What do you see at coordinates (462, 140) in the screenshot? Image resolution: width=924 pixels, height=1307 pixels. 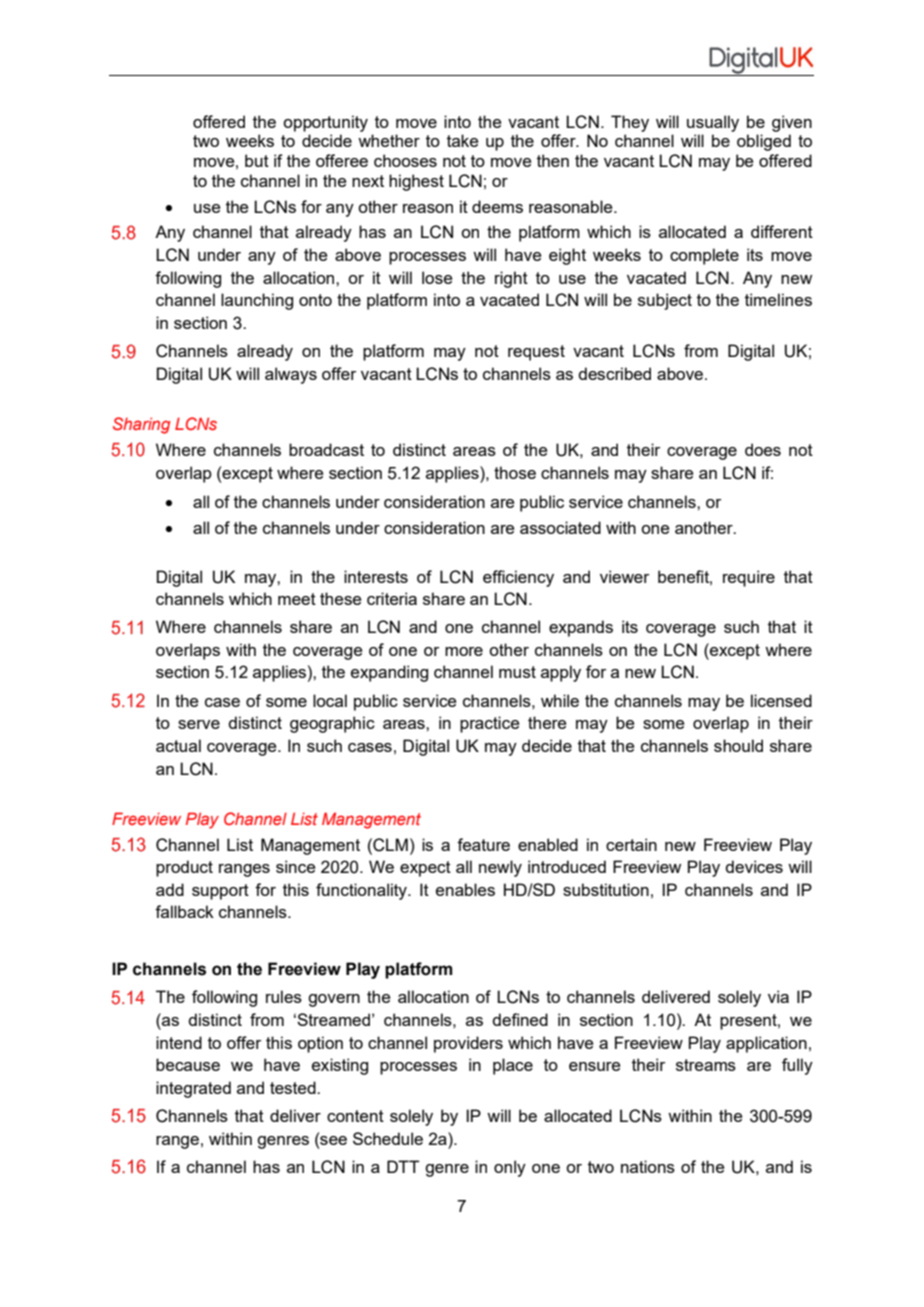 I see `take` at bounding box center [462, 140].
